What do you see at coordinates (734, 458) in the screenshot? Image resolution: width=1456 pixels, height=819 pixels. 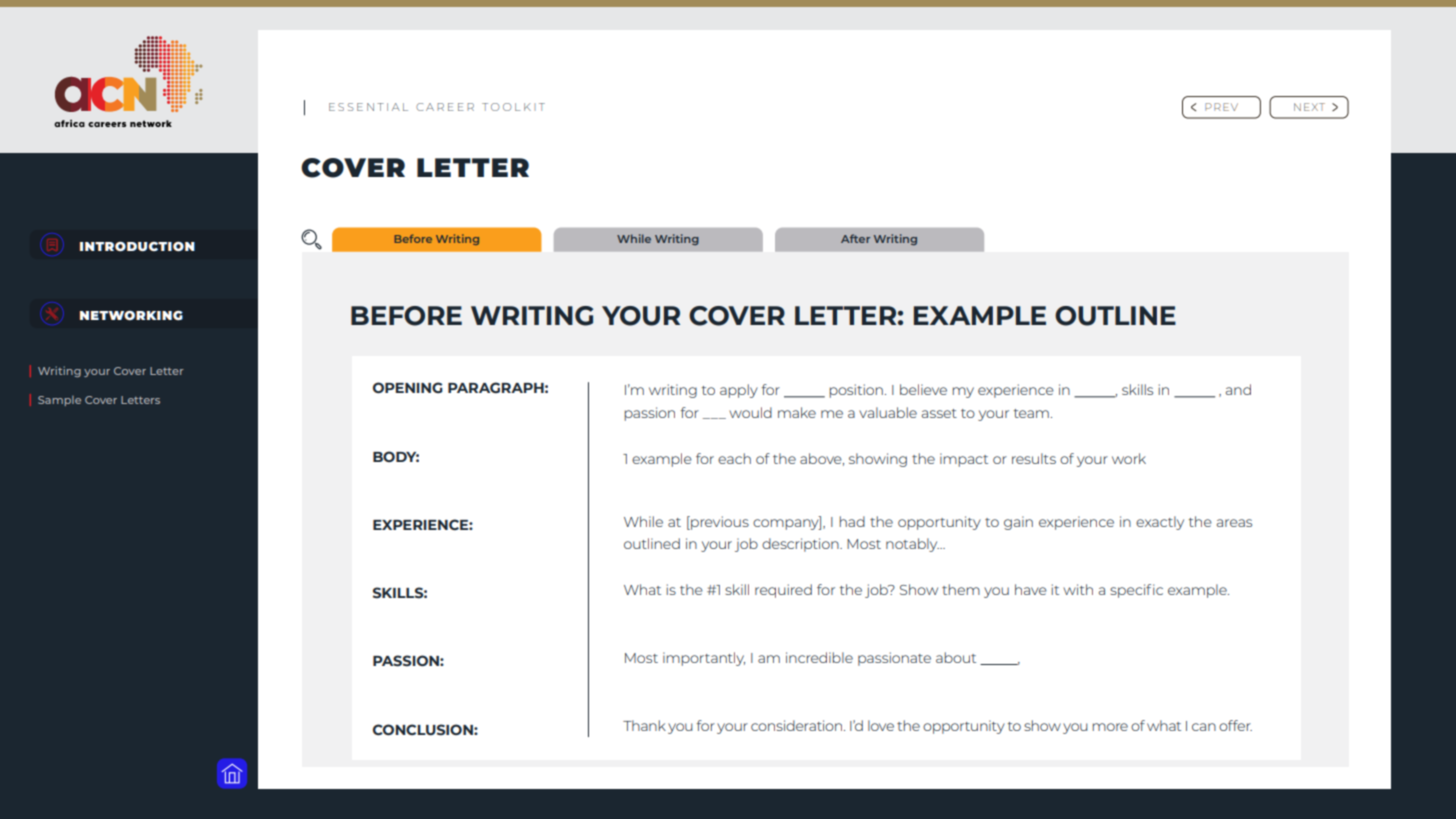 I see `each` at bounding box center [734, 458].
